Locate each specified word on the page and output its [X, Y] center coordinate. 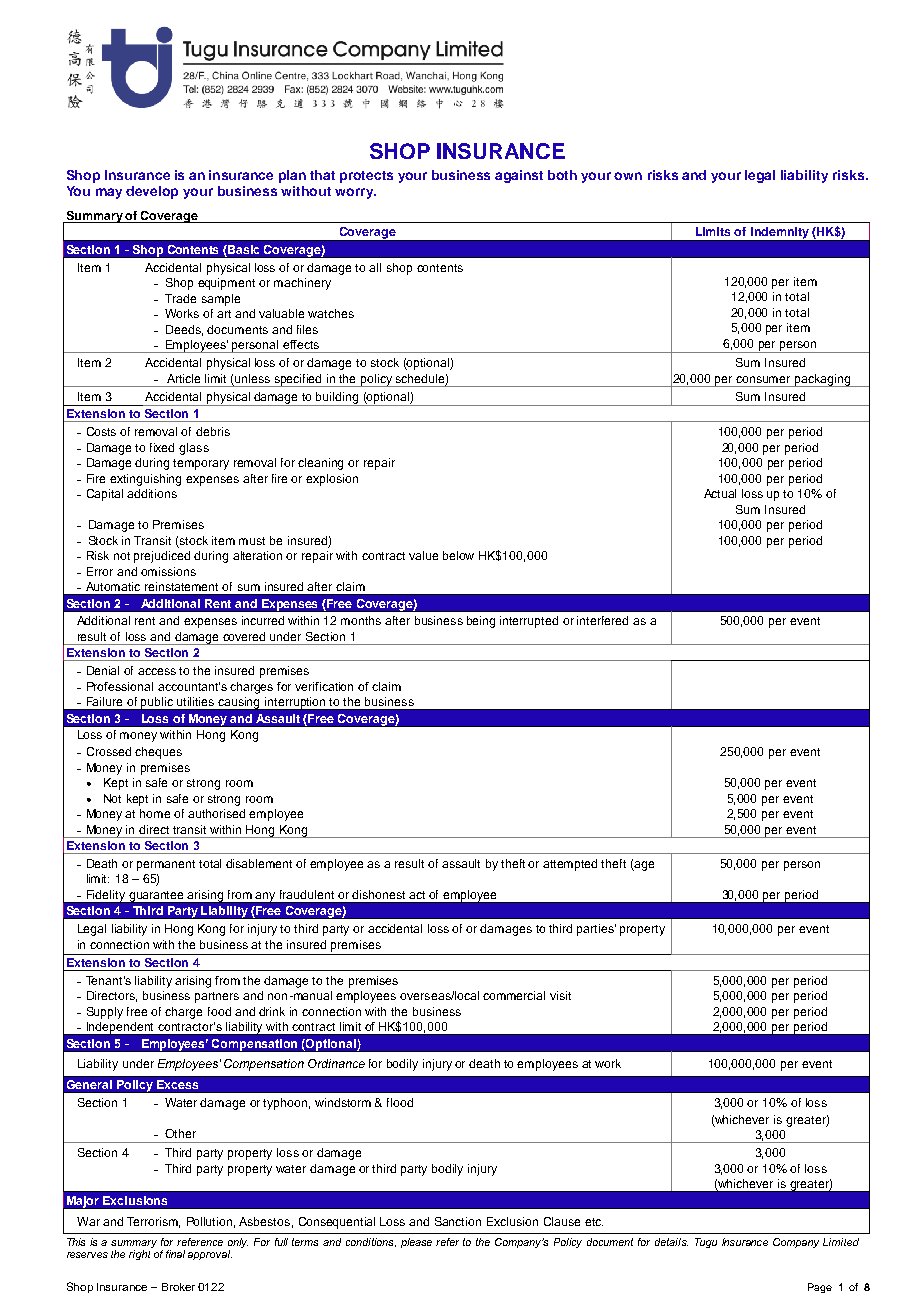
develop [152, 192]
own [628, 176]
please [416, 1243]
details [671, 1242]
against [519, 176]
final [175, 1254]
